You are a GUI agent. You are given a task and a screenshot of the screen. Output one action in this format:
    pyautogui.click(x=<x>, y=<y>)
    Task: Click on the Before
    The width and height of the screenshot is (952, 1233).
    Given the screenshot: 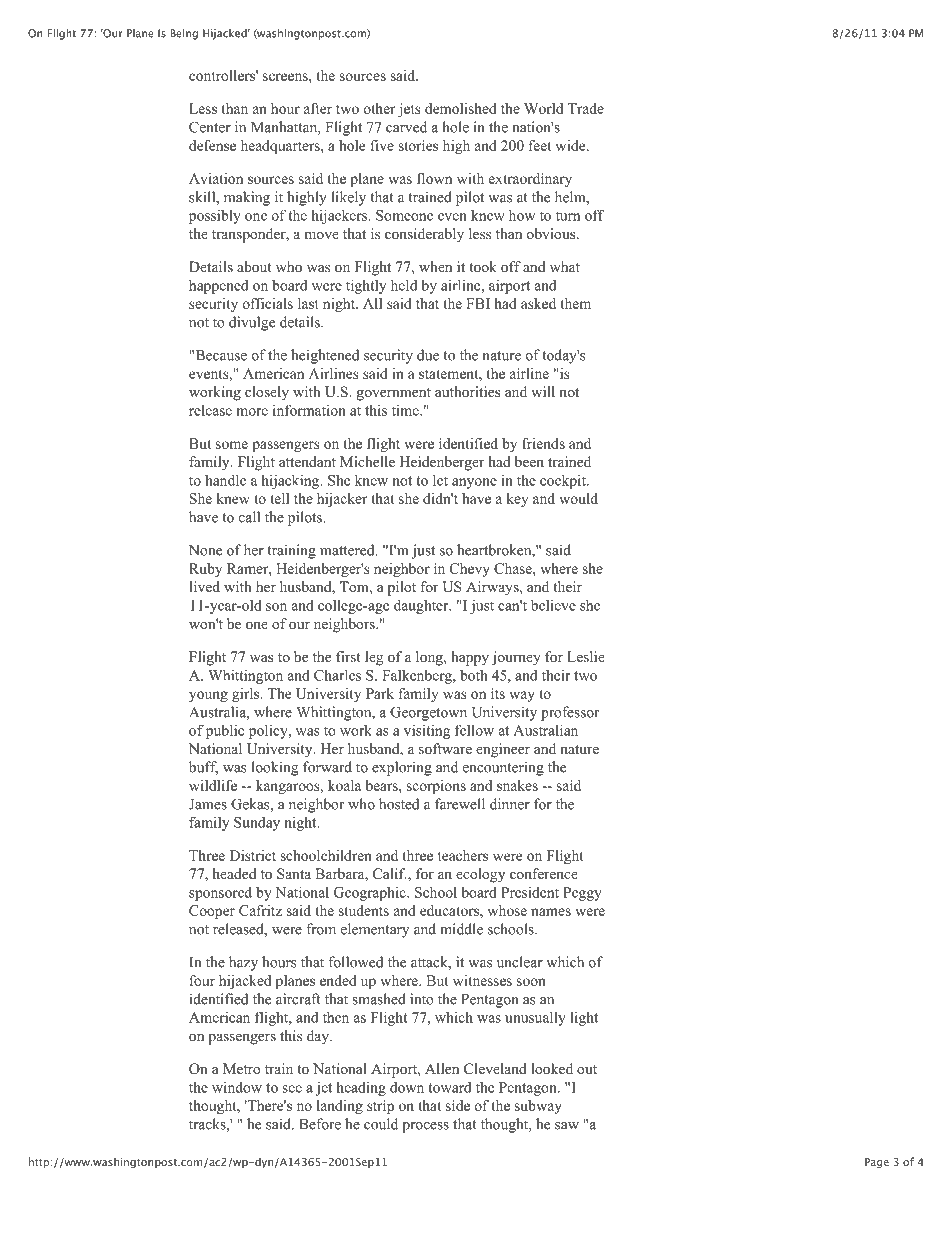 What is the action you would take?
    pyautogui.click(x=320, y=1124)
